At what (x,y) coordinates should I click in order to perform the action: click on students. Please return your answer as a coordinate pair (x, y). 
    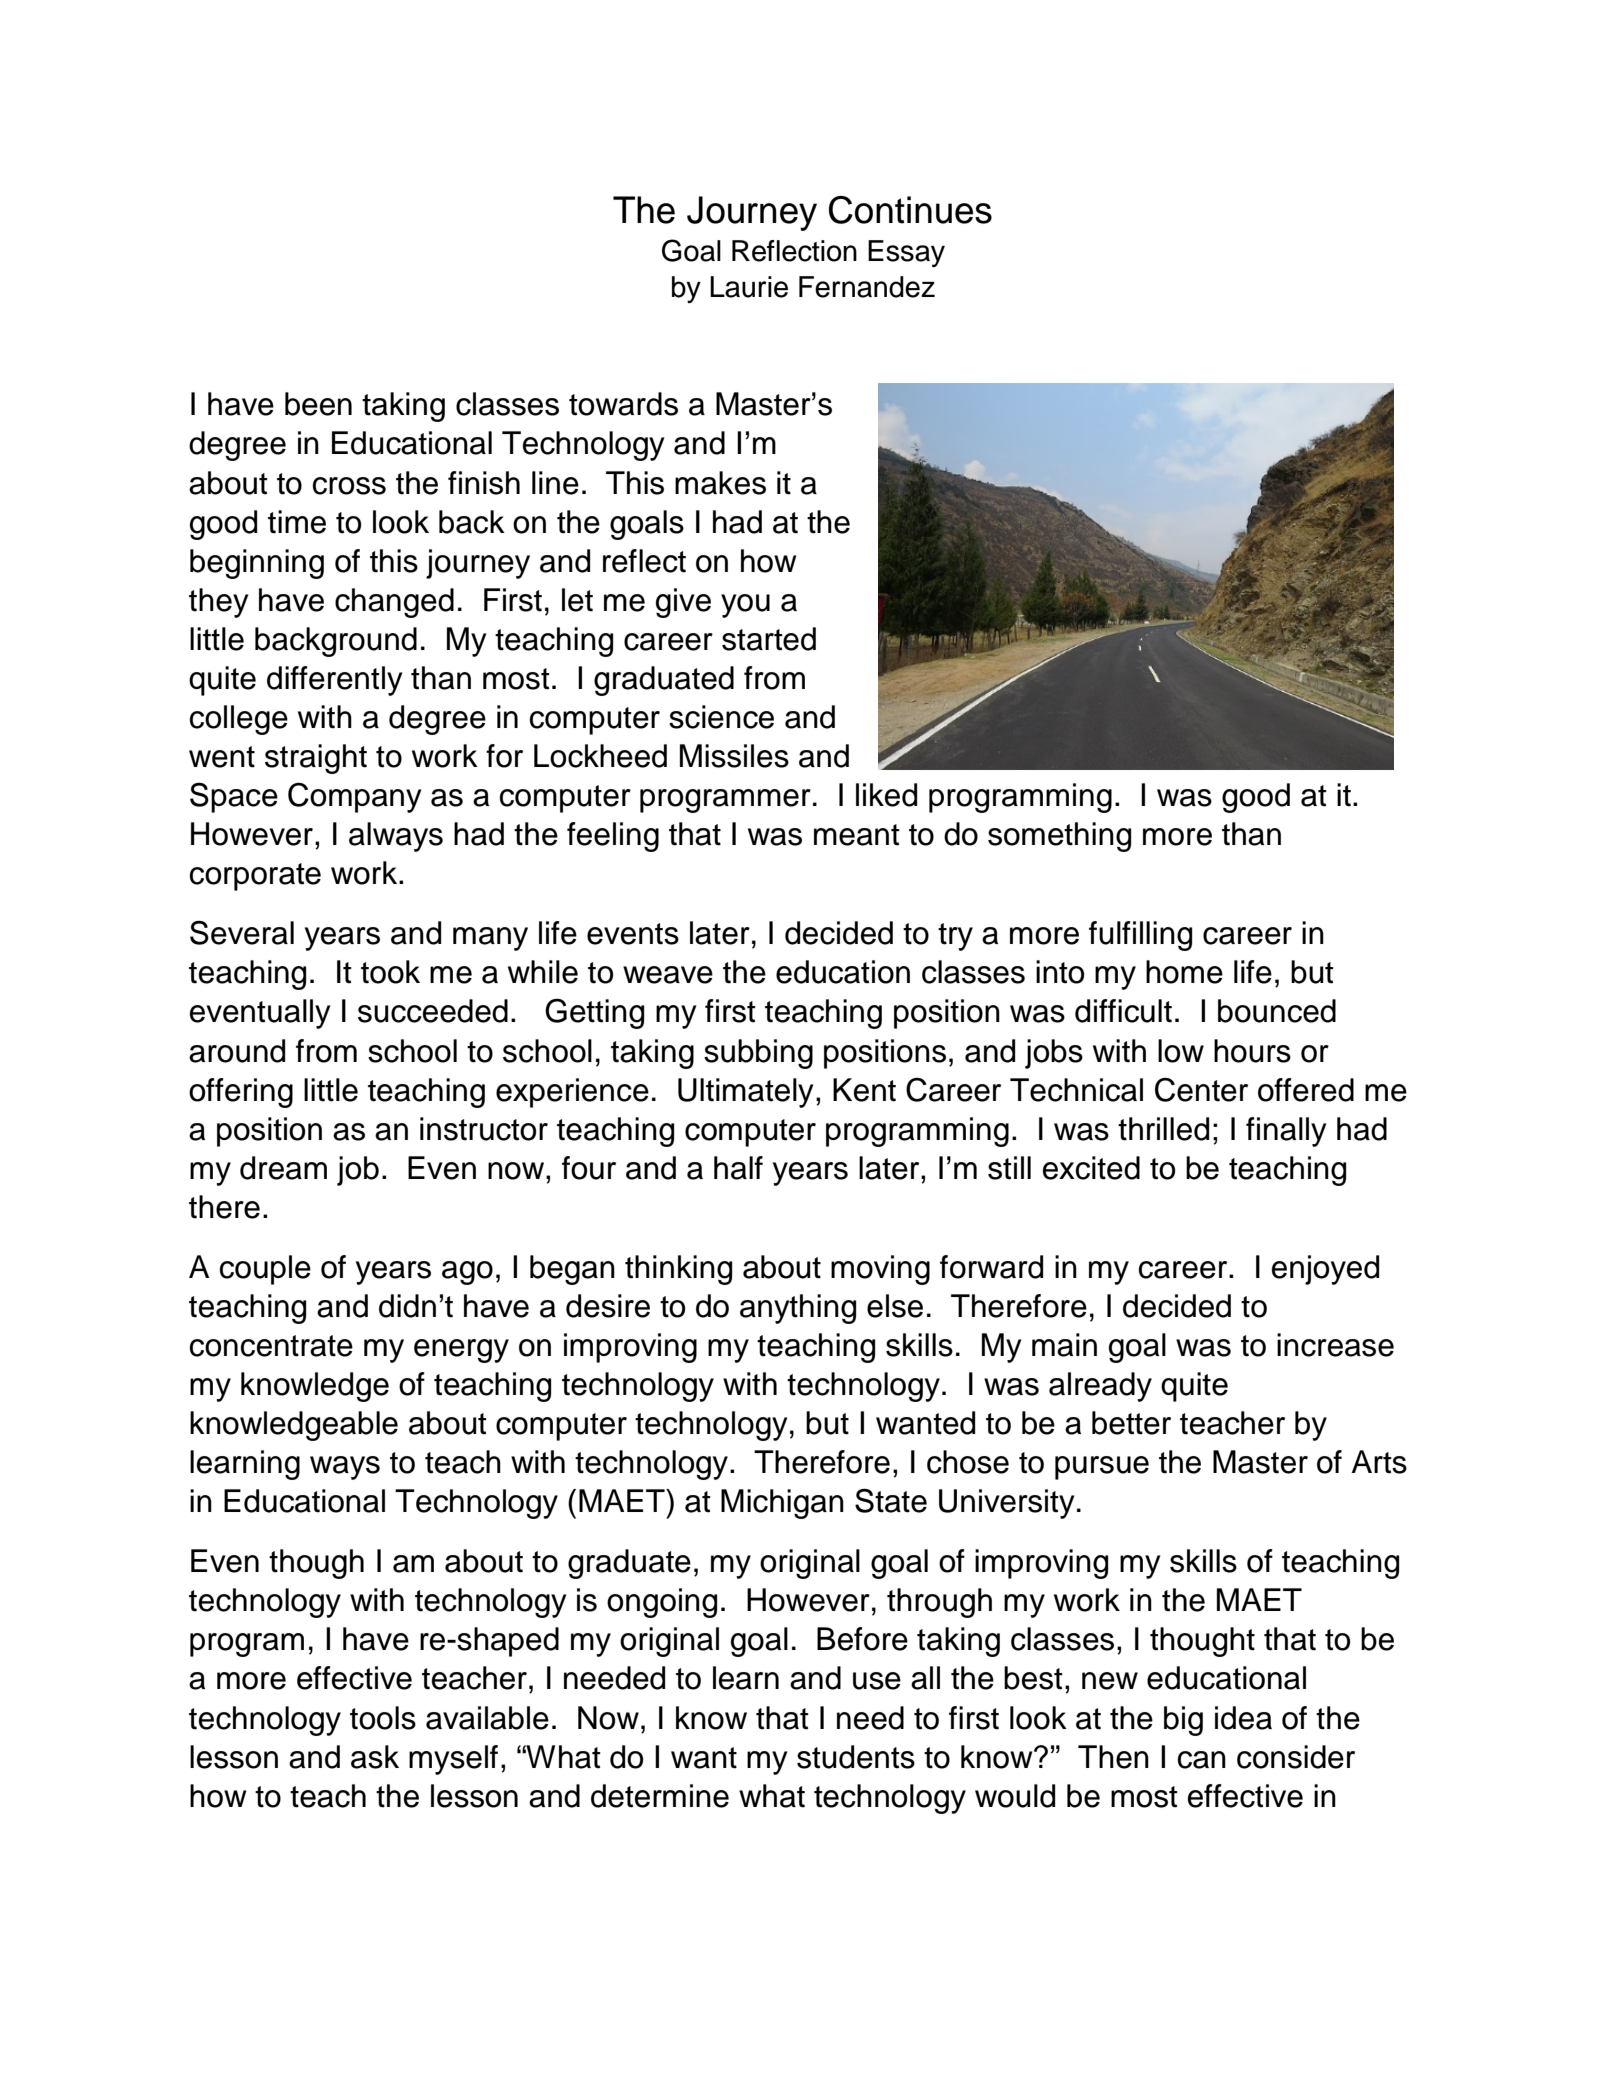
    Looking at the image, I should click on (856, 1757).
